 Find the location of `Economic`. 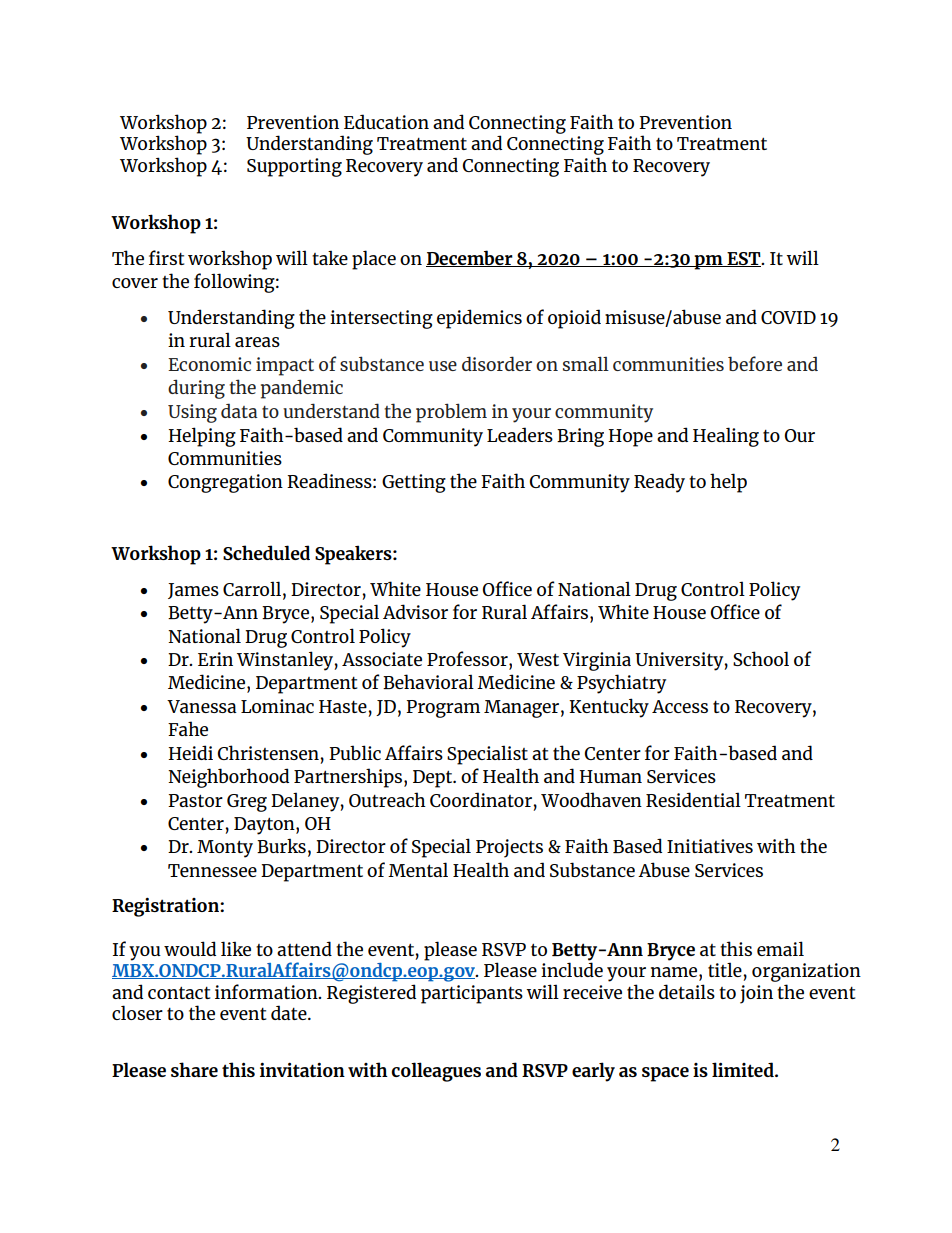

Economic is located at coordinates (209, 364).
